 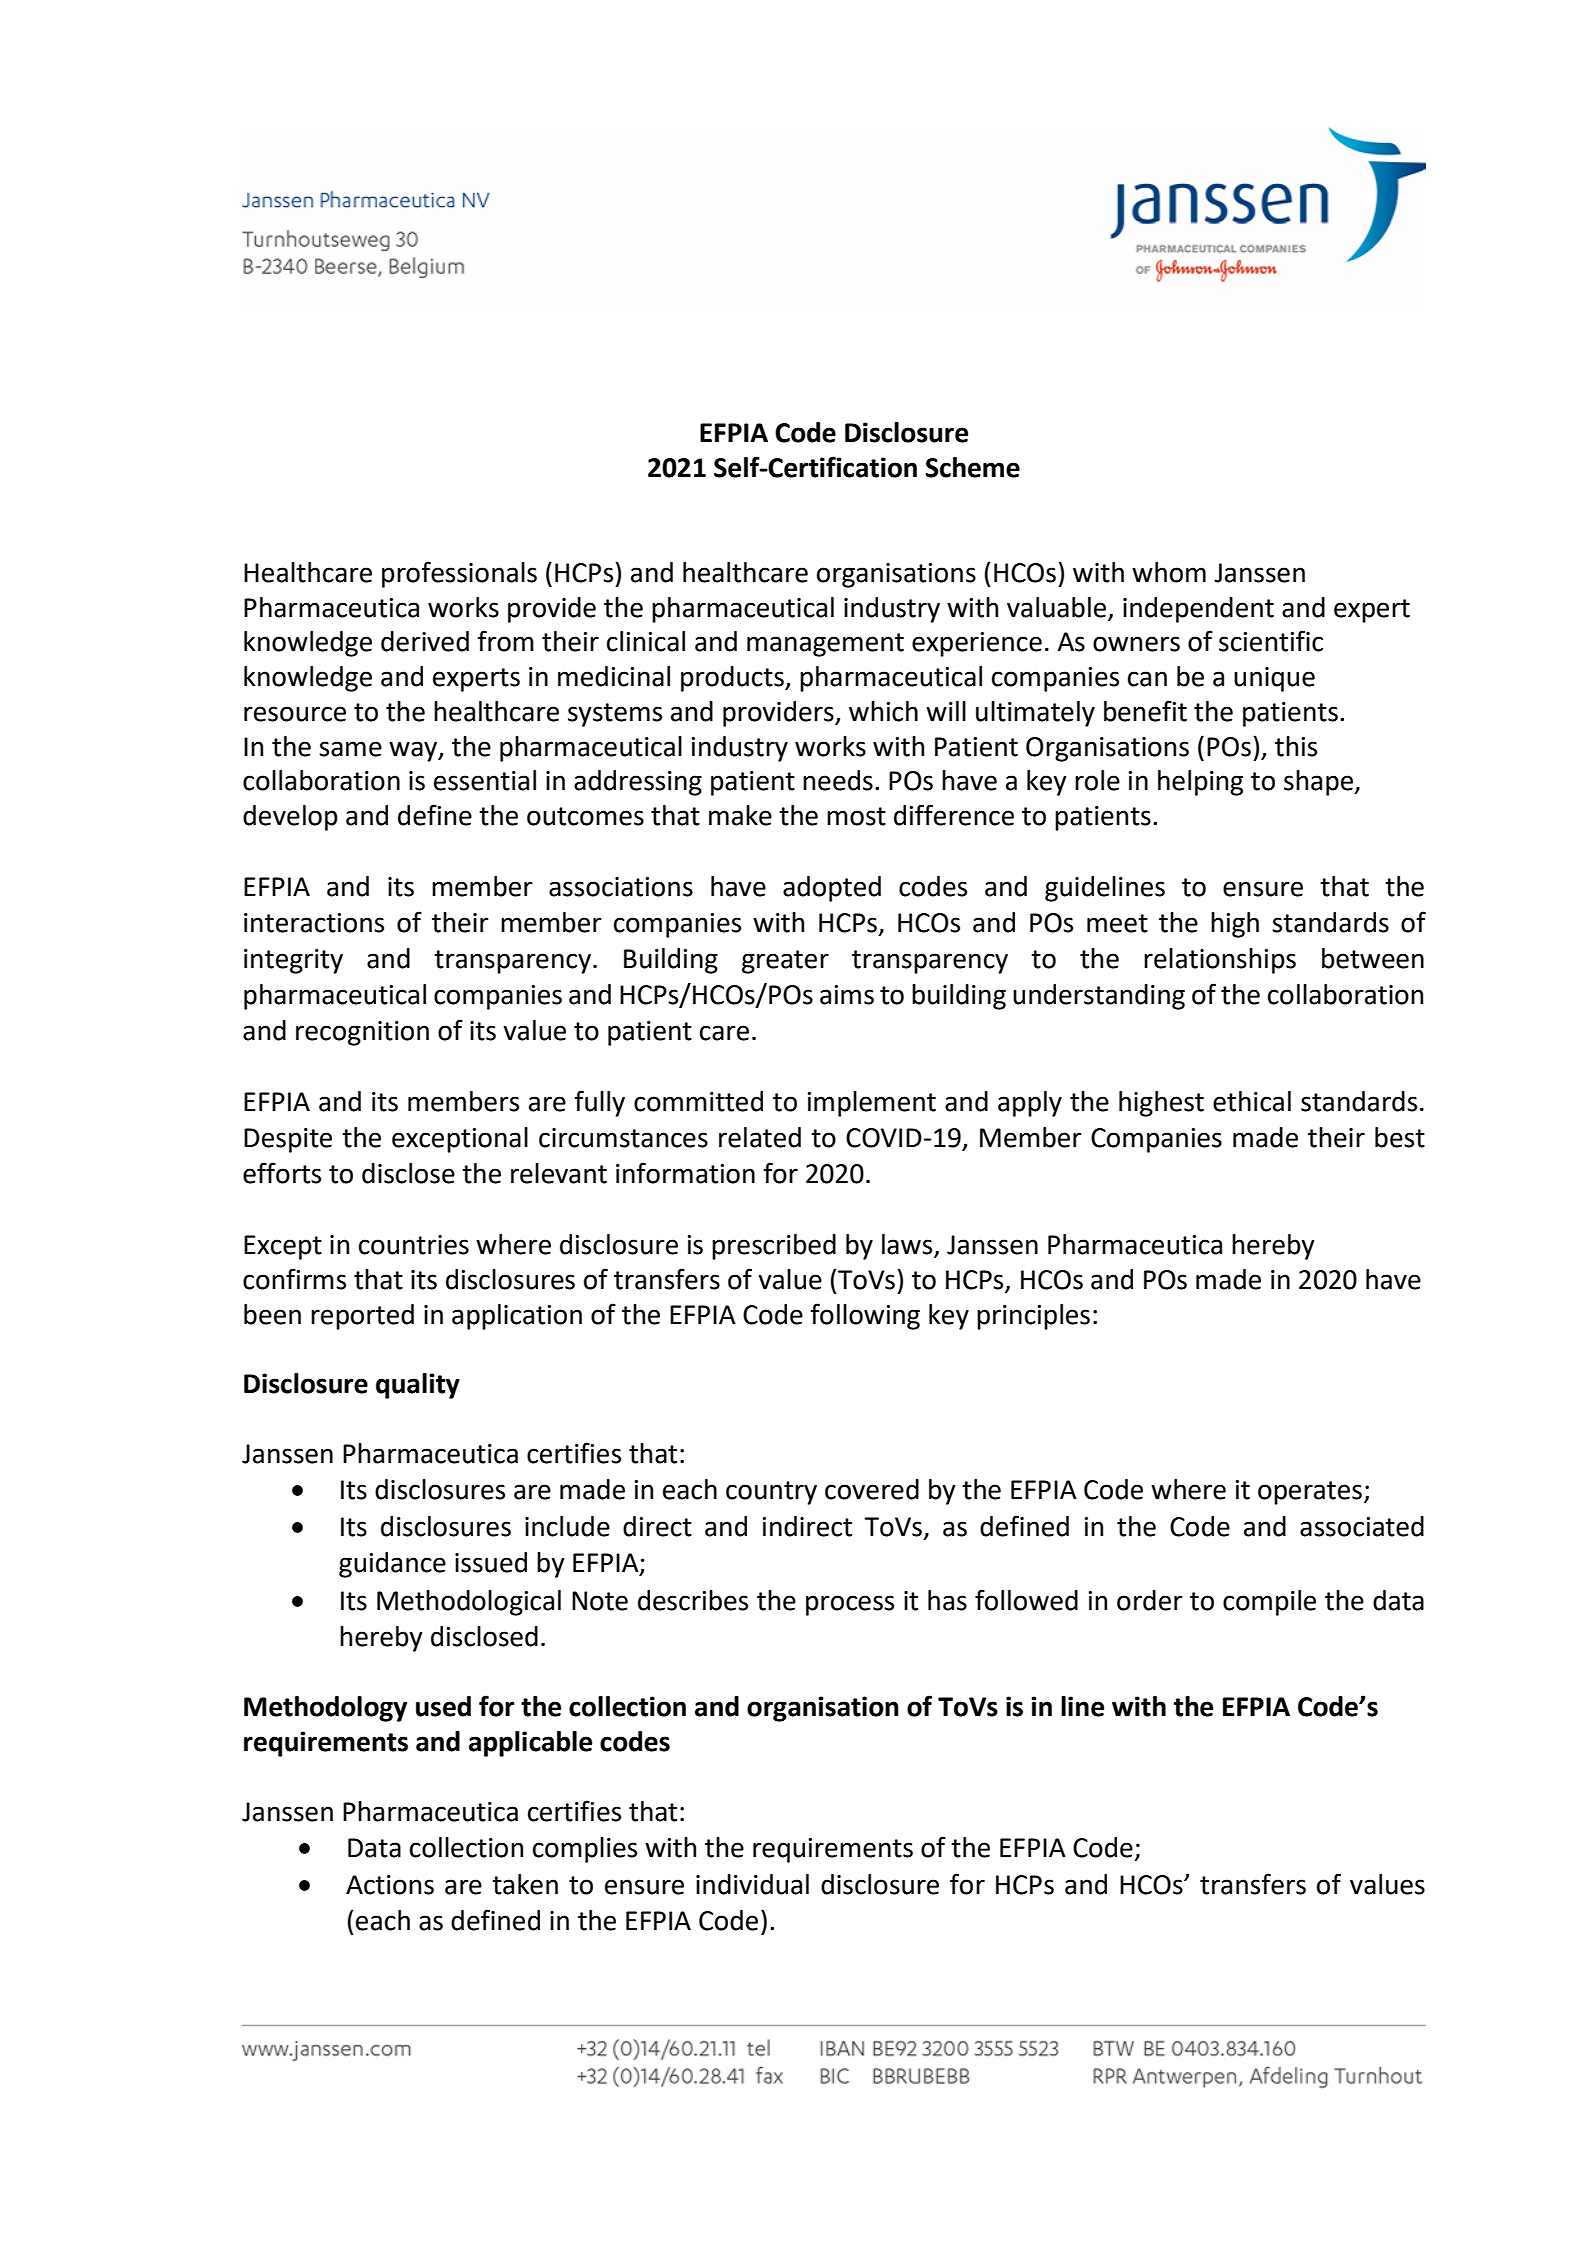 What do you see at coordinates (525, 1884) in the document?
I see `taken` at bounding box center [525, 1884].
